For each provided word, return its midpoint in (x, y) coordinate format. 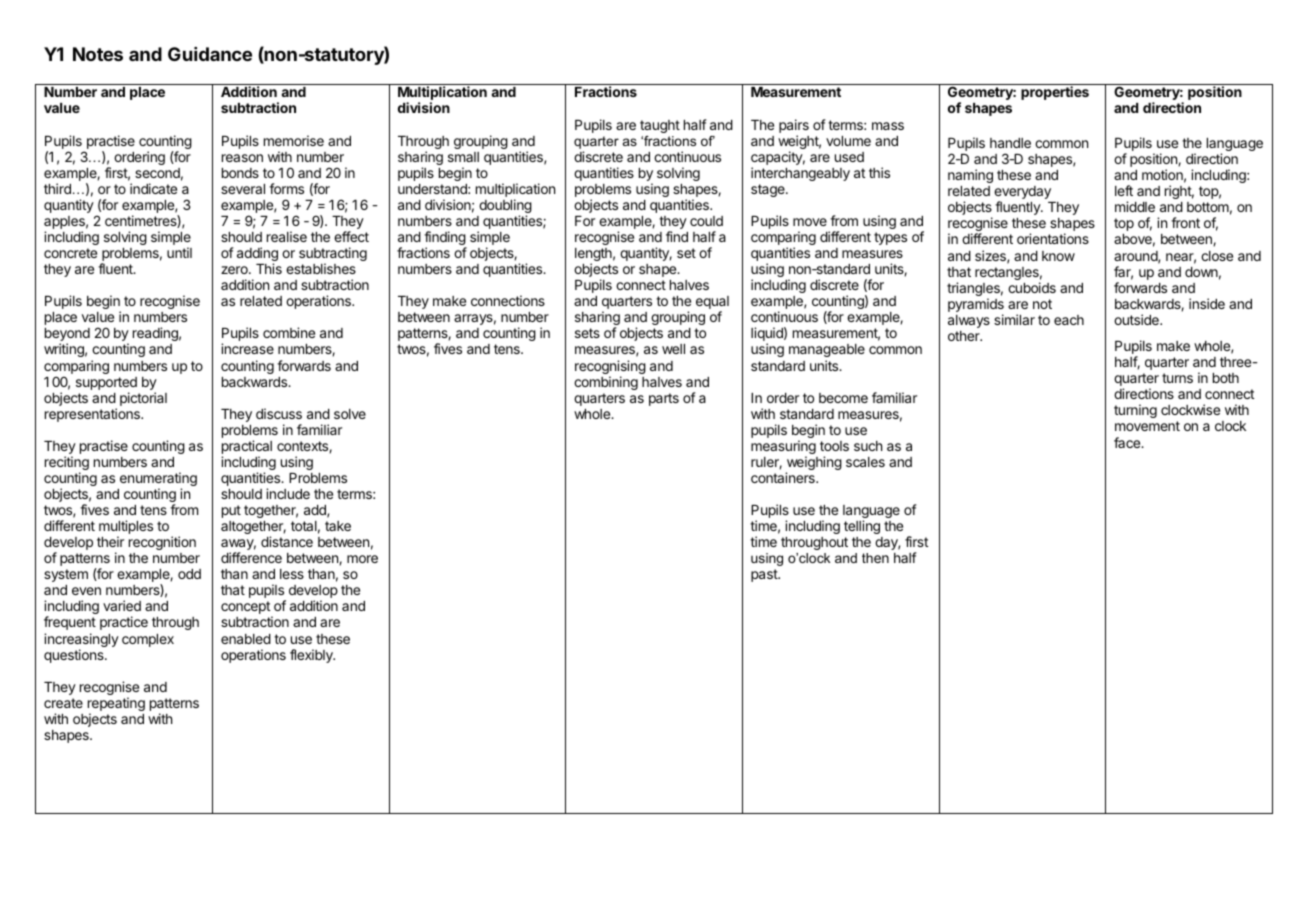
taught (660, 126)
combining (606, 383)
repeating (116, 705)
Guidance (210, 54)
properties (1055, 93)
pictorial (143, 399)
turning (1135, 411)
